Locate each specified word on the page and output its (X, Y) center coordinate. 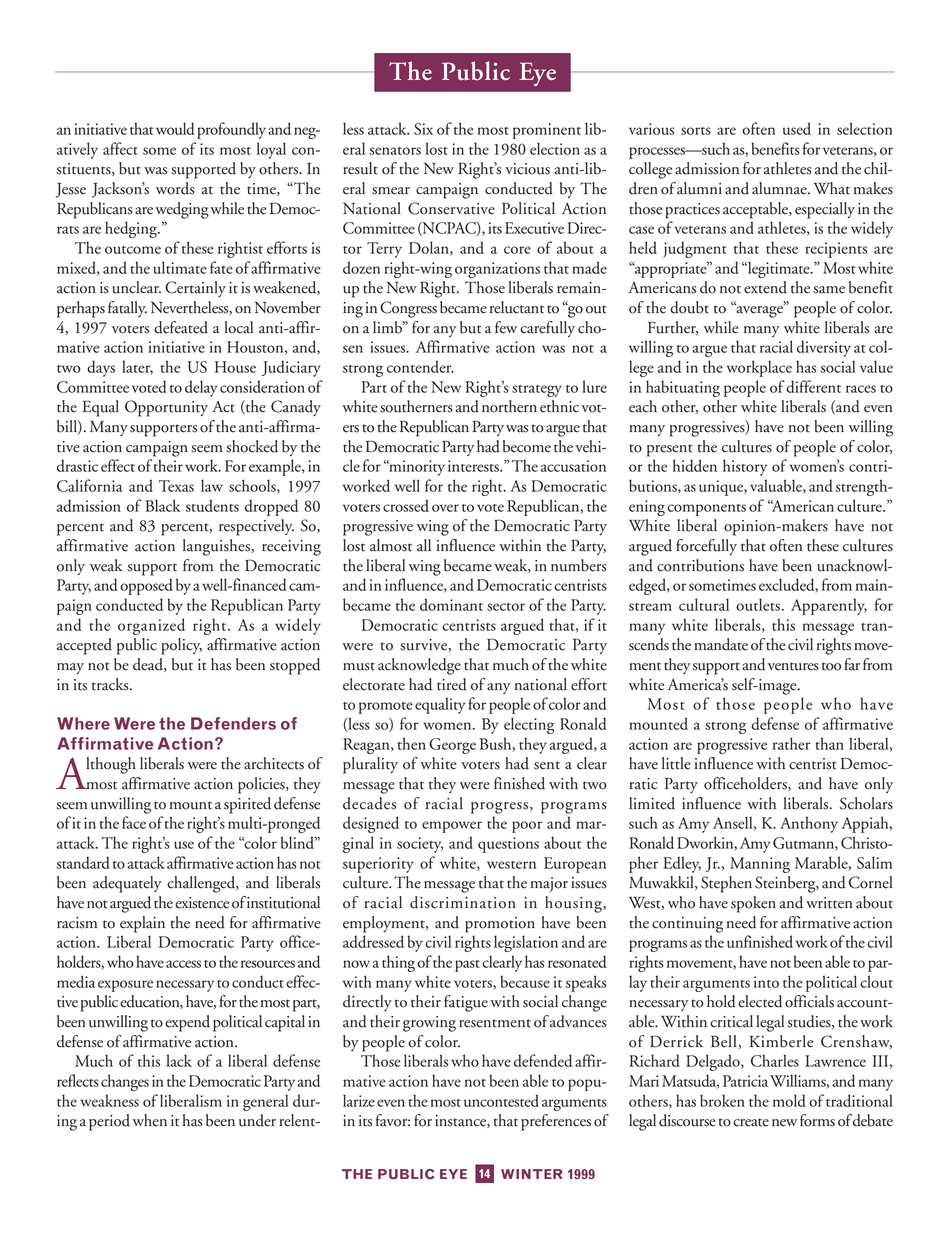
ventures (793, 666)
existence (202, 903)
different (813, 386)
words (175, 188)
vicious (527, 169)
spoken (753, 904)
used (797, 128)
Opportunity (166, 408)
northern (509, 406)
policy (181, 646)
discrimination (463, 902)
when (150, 1120)
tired (452, 684)
